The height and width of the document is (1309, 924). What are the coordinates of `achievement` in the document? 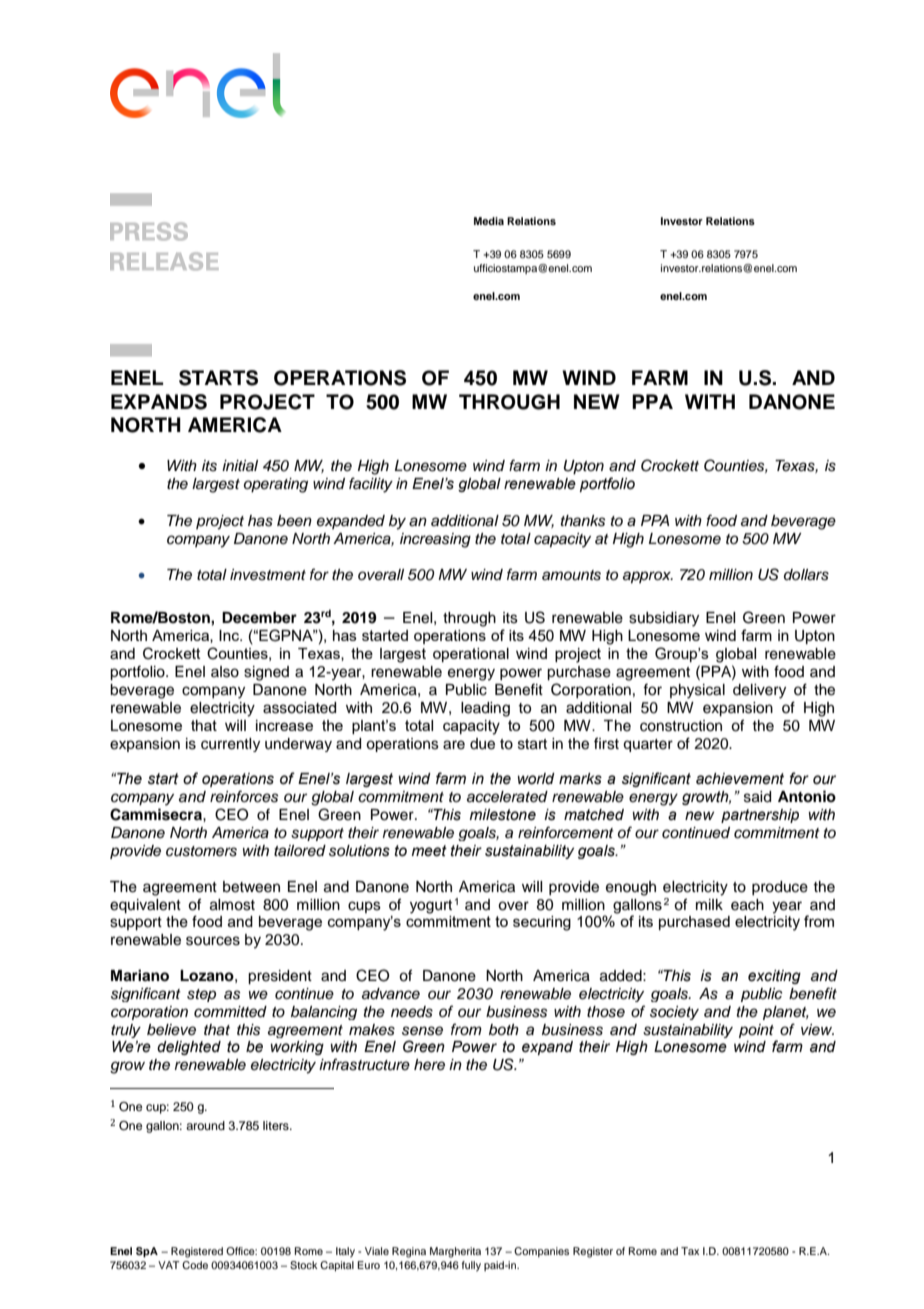 It's located at (740, 779).
